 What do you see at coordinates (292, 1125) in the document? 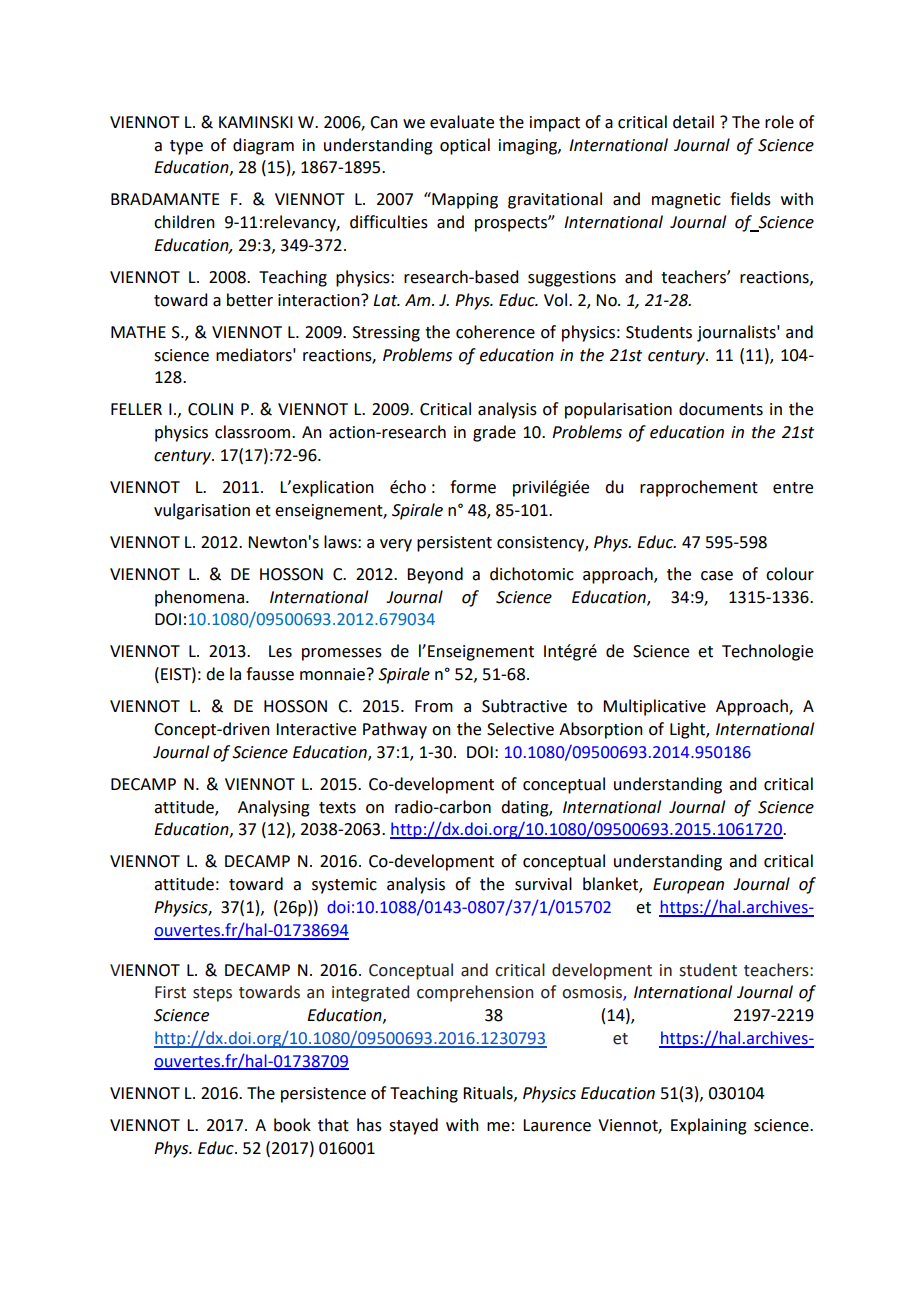
I see `book` at bounding box center [292, 1125].
